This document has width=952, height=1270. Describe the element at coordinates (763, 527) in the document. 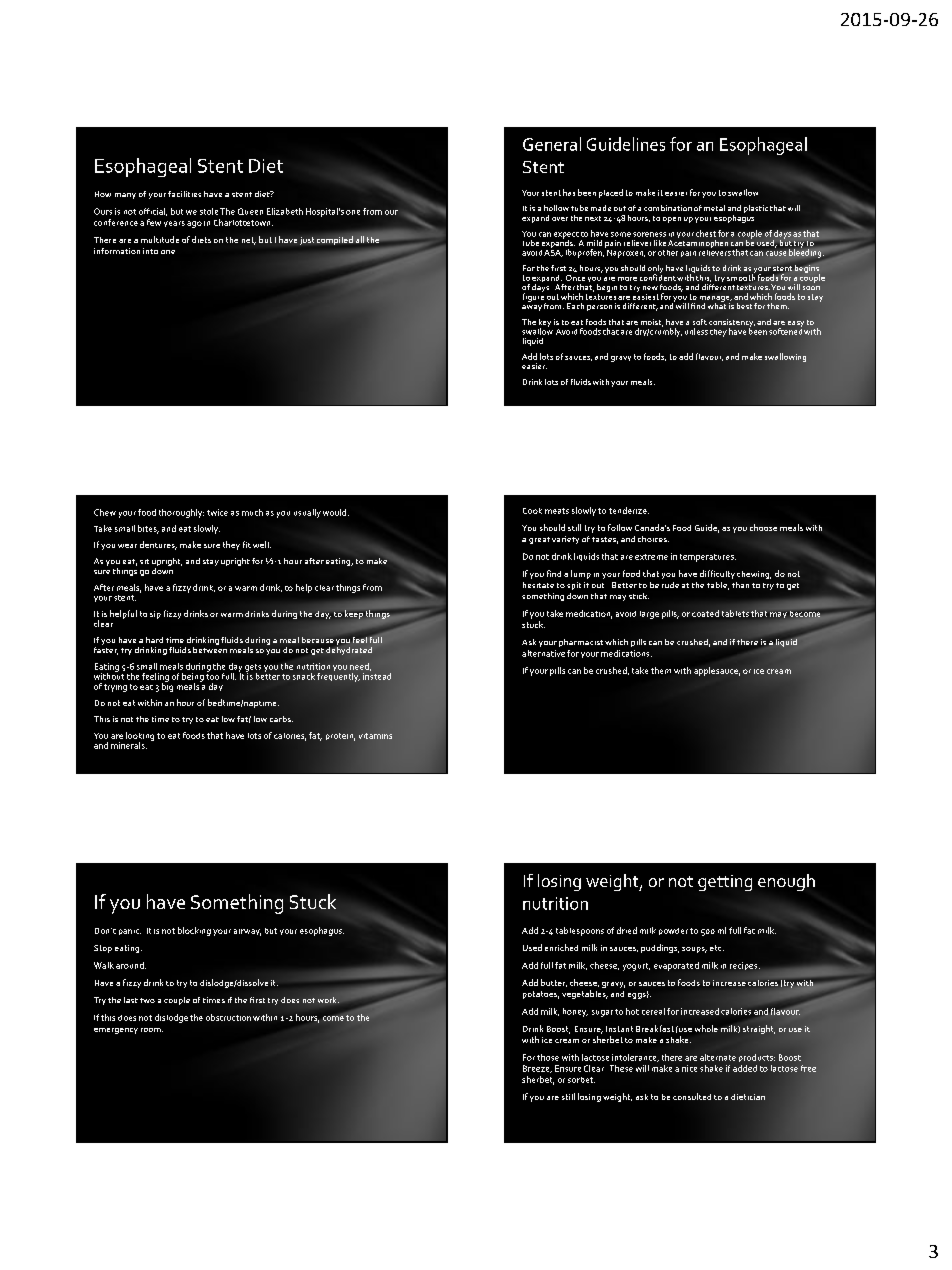

I see `choose` at that location.
